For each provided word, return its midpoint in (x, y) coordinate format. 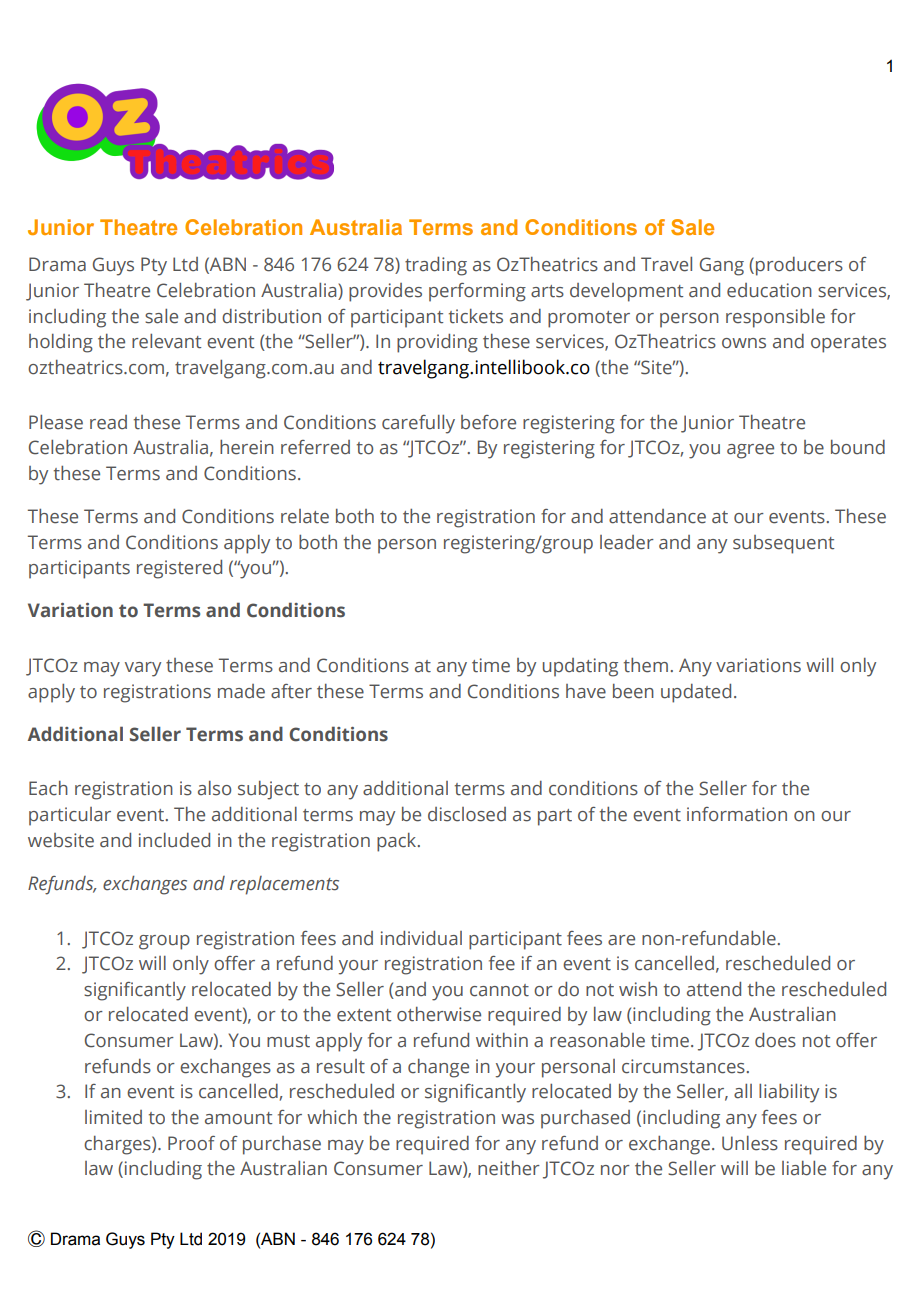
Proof (191, 1143)
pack (398, 842)
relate (305, 516)
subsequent (783, 544)
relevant (166, 341)
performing (477, 292)
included (174, 840)
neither (509, 1168)
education (769, 290)
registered (179, 569)
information (737, 814)
